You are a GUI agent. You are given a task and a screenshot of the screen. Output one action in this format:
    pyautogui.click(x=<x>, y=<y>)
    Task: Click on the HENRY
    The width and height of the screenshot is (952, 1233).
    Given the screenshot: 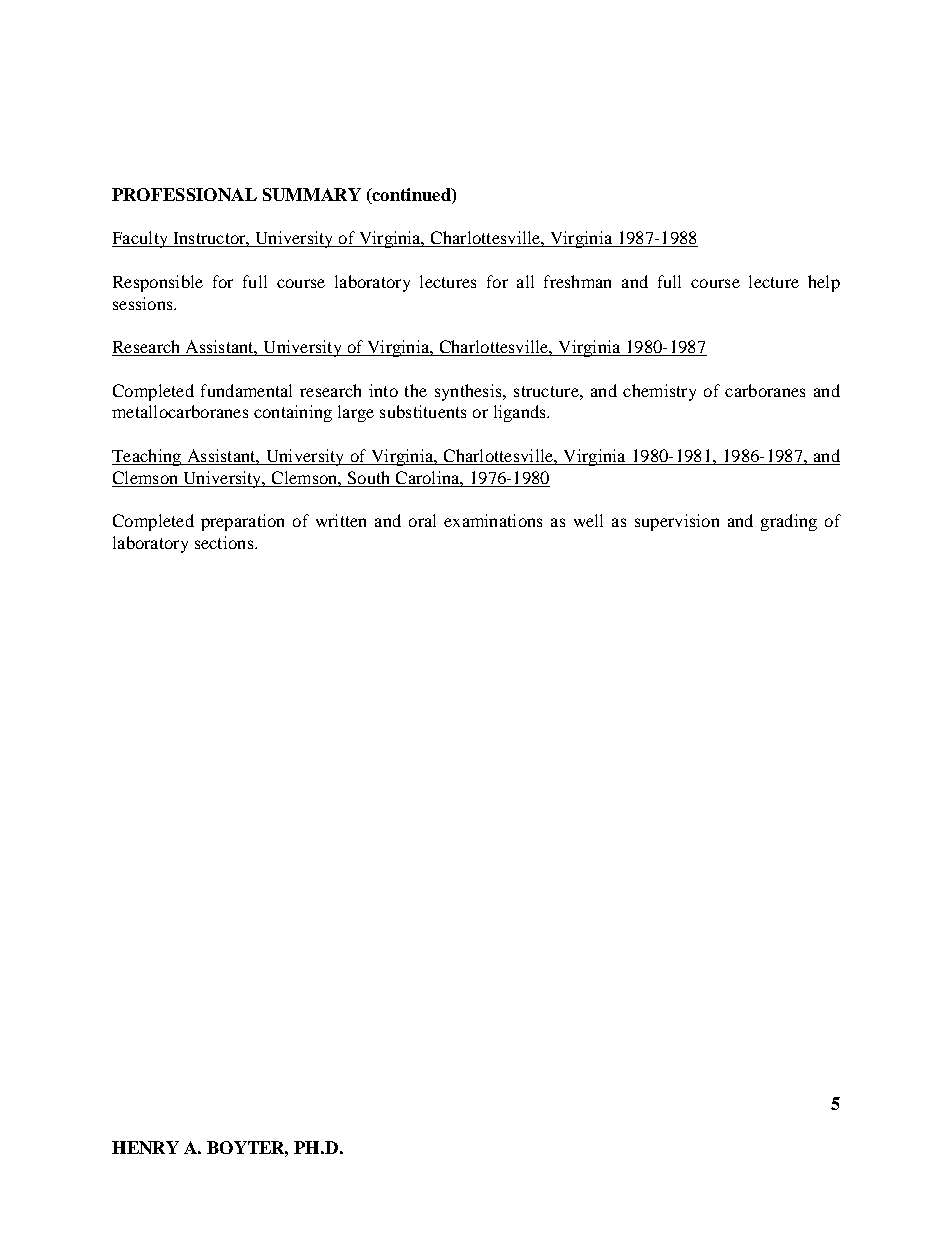 What is the action you would take?
    pyautogui.click(x=145, y=1147)
